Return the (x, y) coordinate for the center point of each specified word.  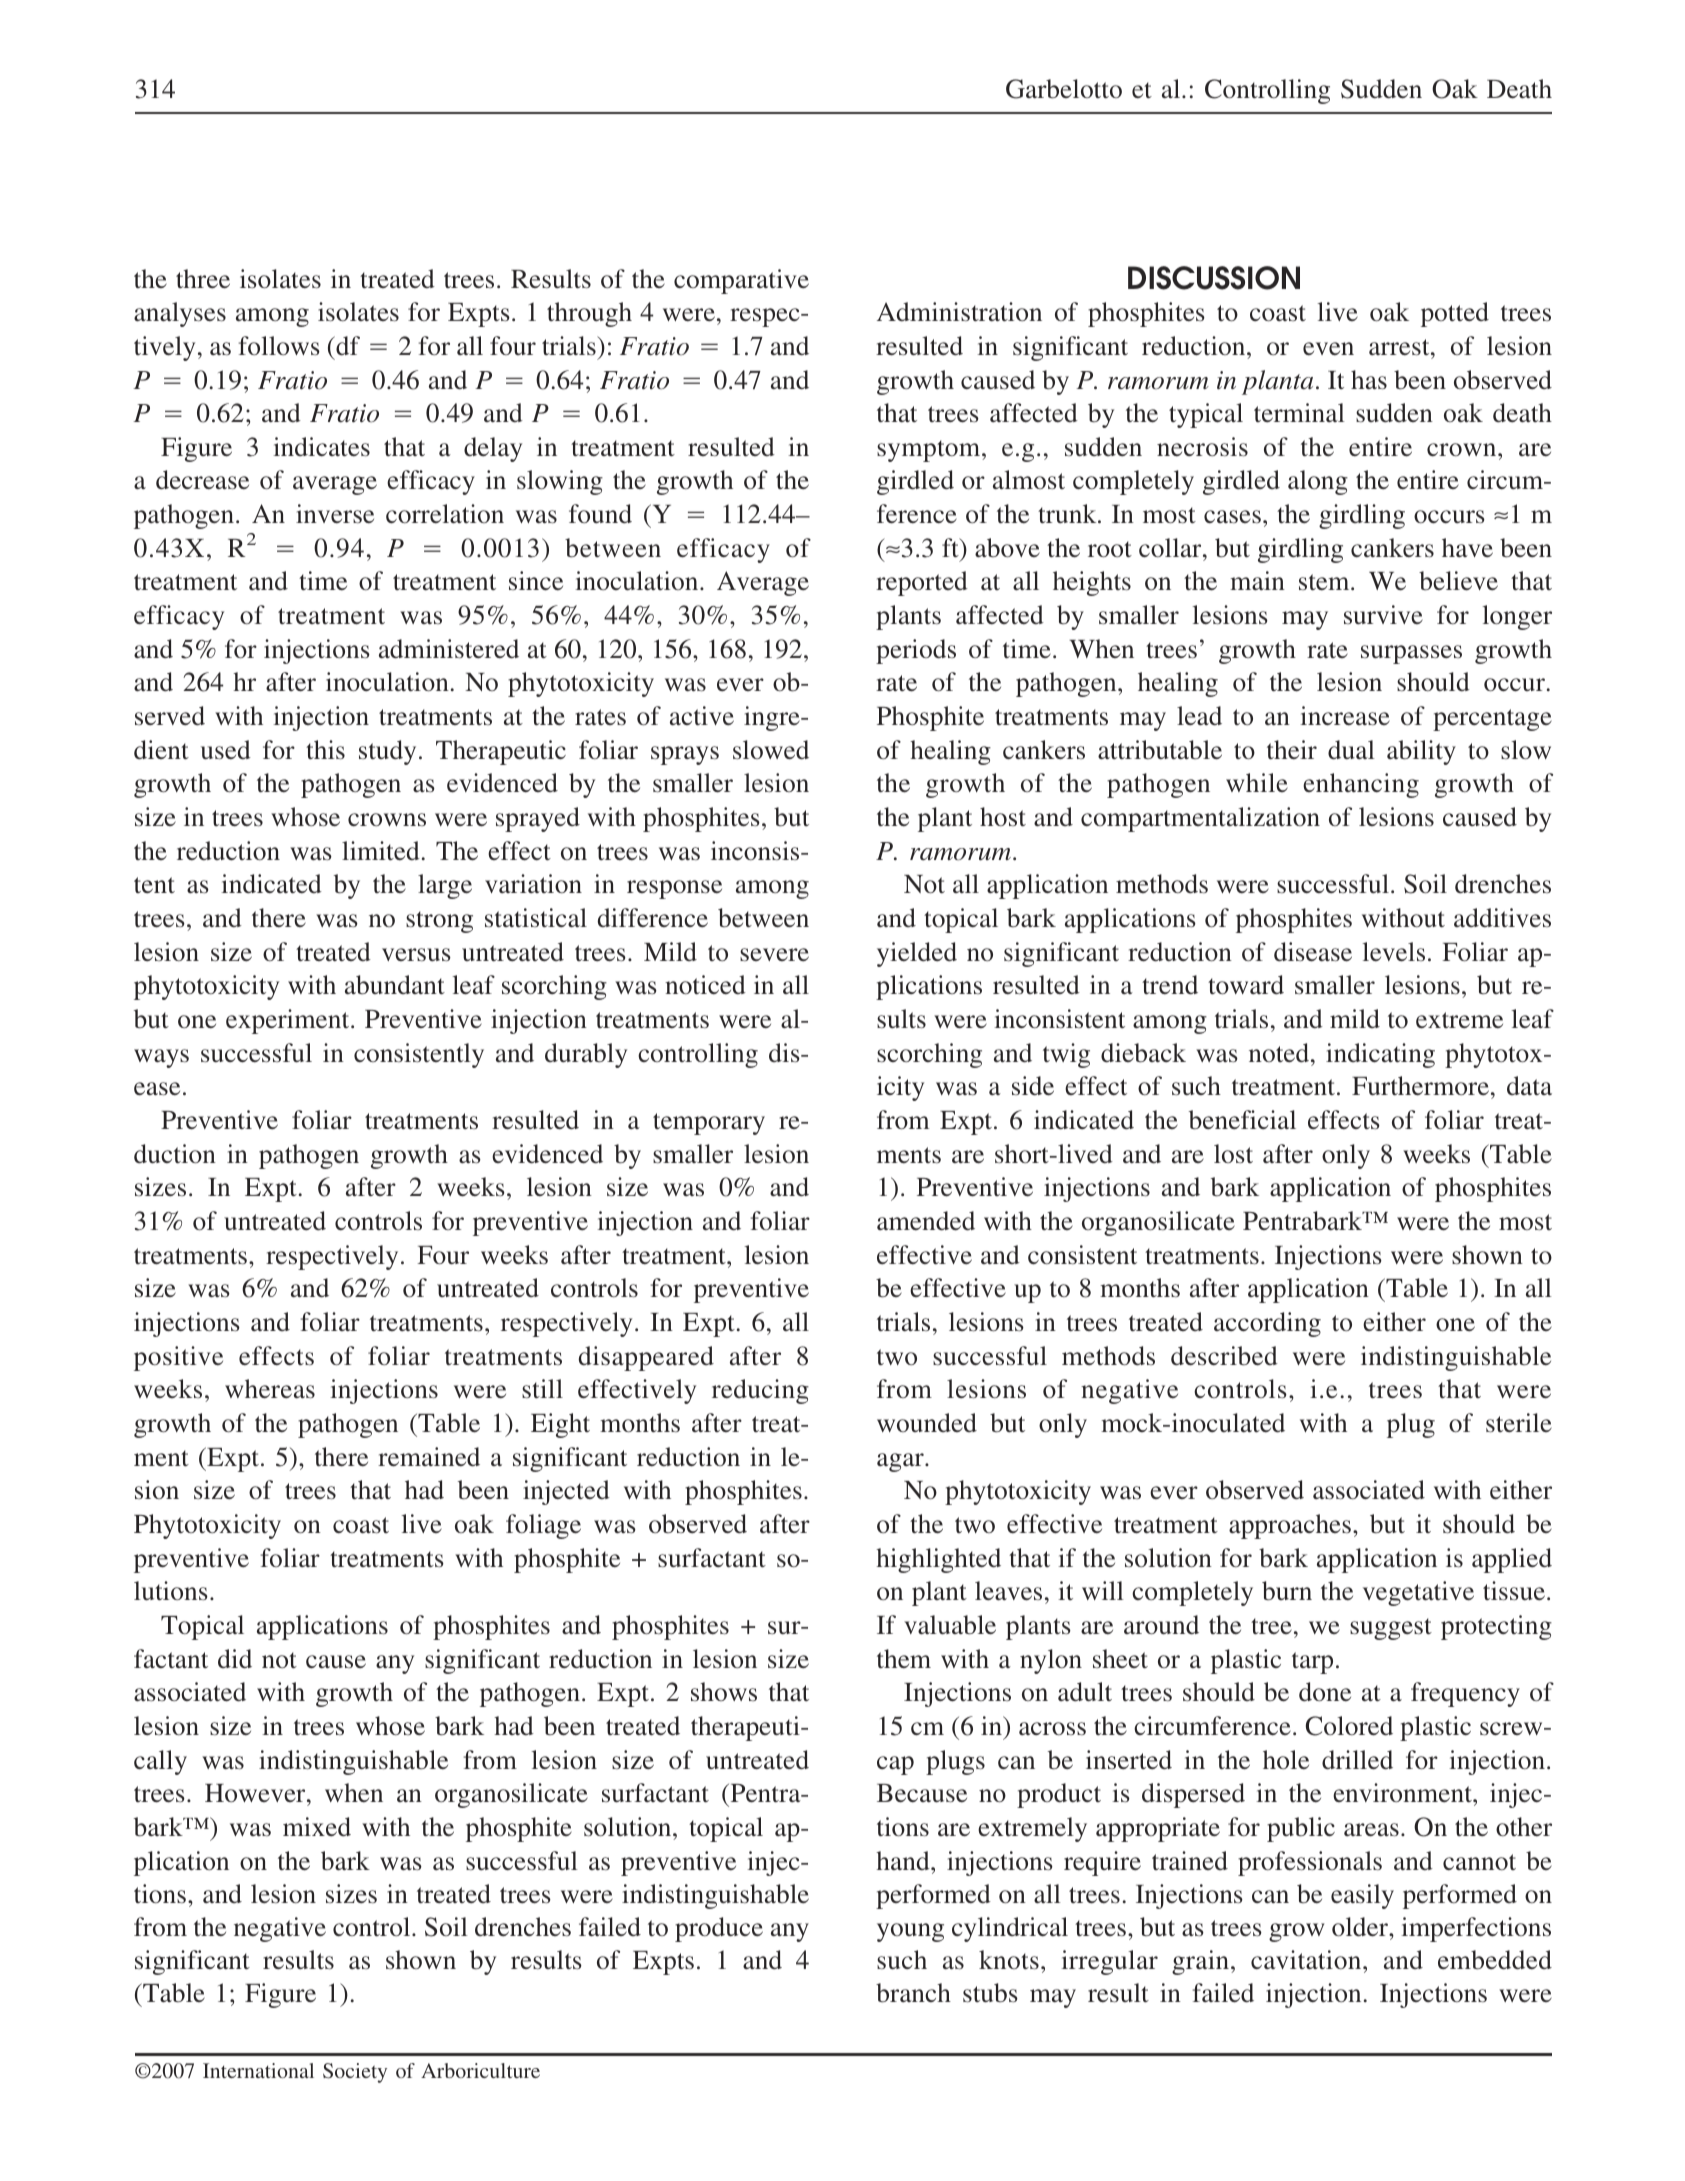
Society (355, 2073)
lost (1233, 1153)
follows (279, 345)
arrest (1400, 347)
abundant (395, 985)
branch (913, 1993)
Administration (959, 312)
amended (926, 1221)
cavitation (1307, 1960)
